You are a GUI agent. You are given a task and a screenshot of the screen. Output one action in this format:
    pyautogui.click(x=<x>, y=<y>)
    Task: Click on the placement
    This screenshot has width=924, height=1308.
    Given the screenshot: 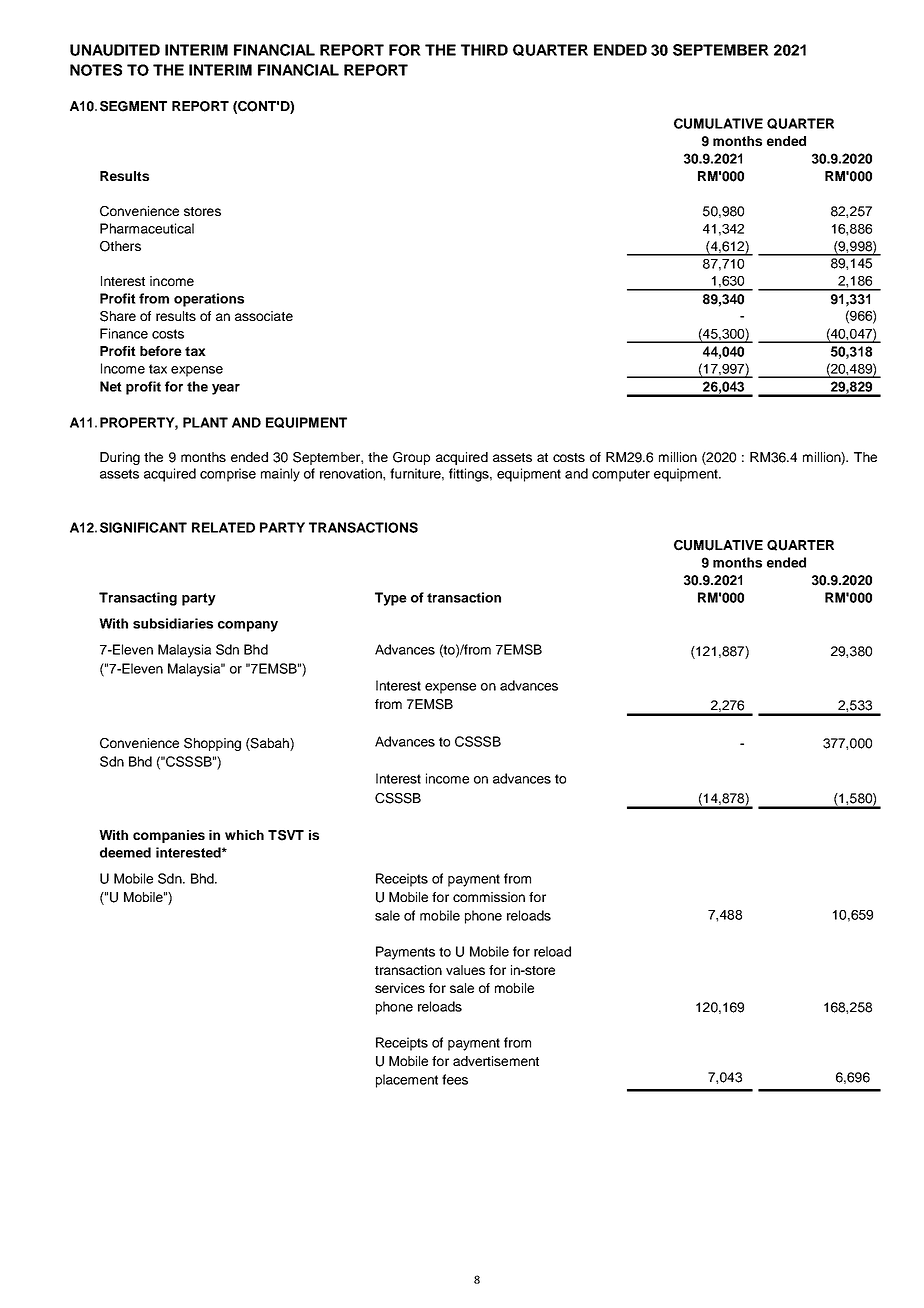 What is the action you would take?
    pyautogui.click(x=407, y=1081)
